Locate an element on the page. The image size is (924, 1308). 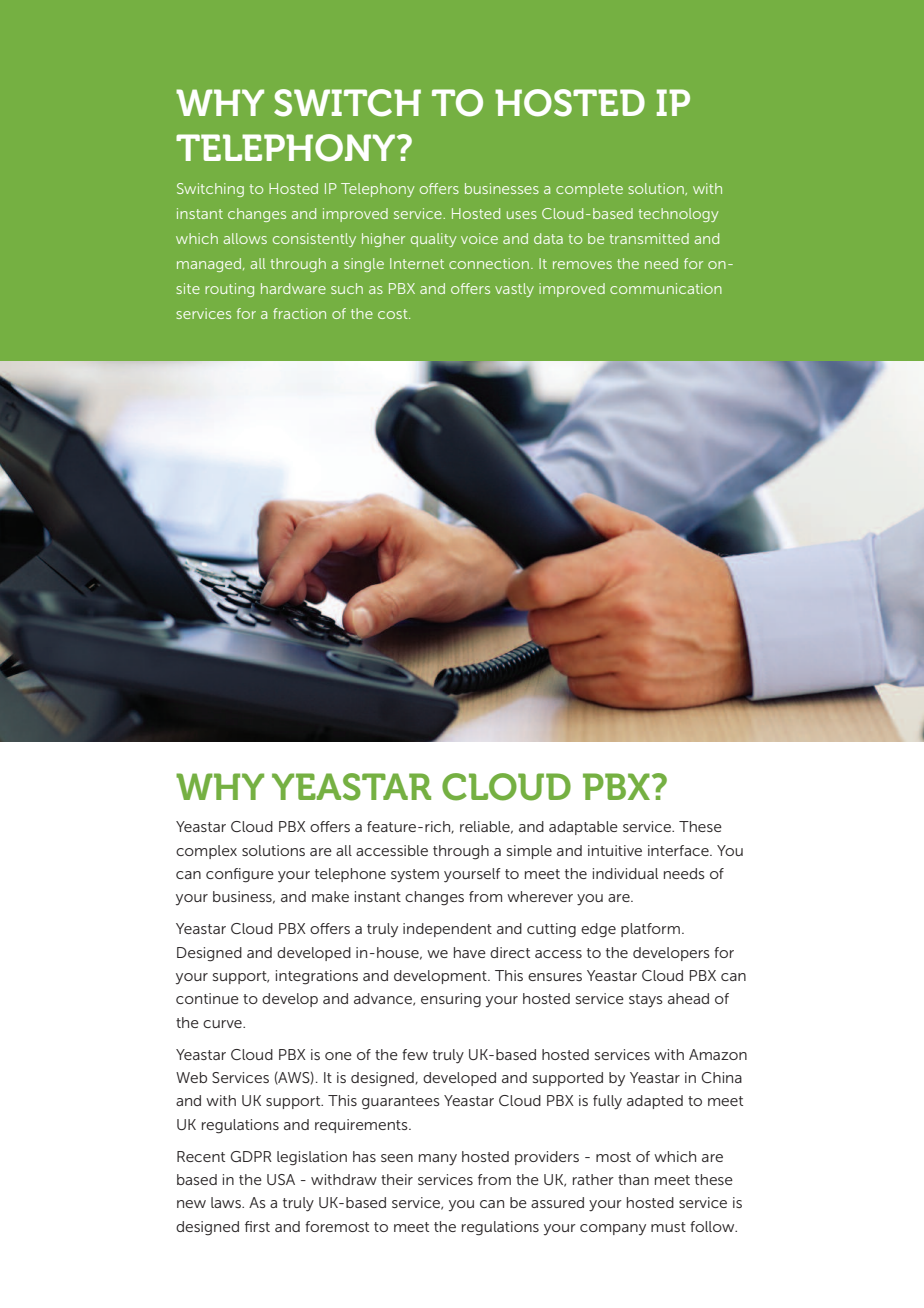
allows is located at coordinates (245, 238).
